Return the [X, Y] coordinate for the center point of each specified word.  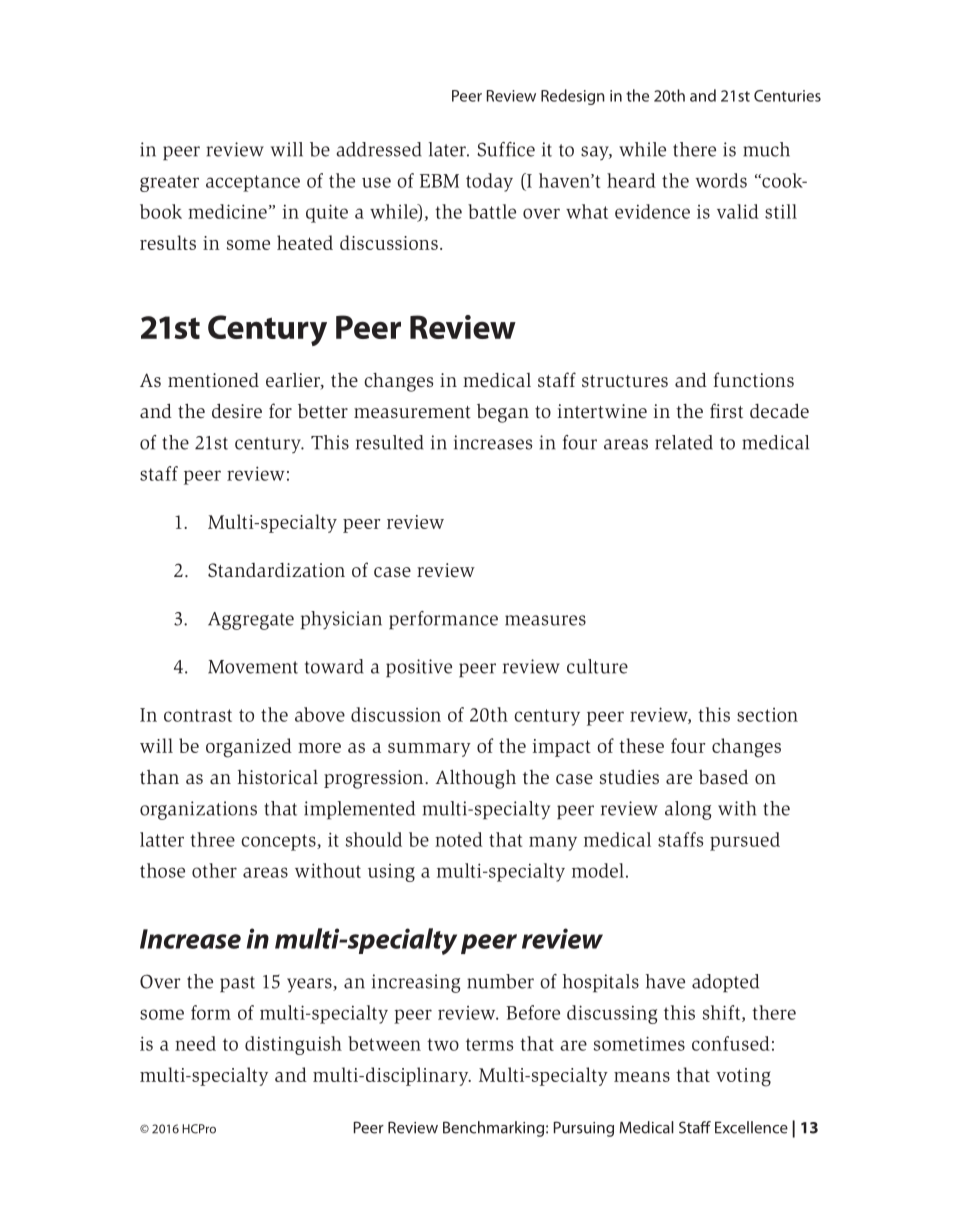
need [195, 1043]
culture [597, 666]
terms [489, 1044]
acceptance [253, 183]
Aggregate [251, 621]
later [448, 149]
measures [545, 620]
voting [743, 1077]
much [766, 149]
